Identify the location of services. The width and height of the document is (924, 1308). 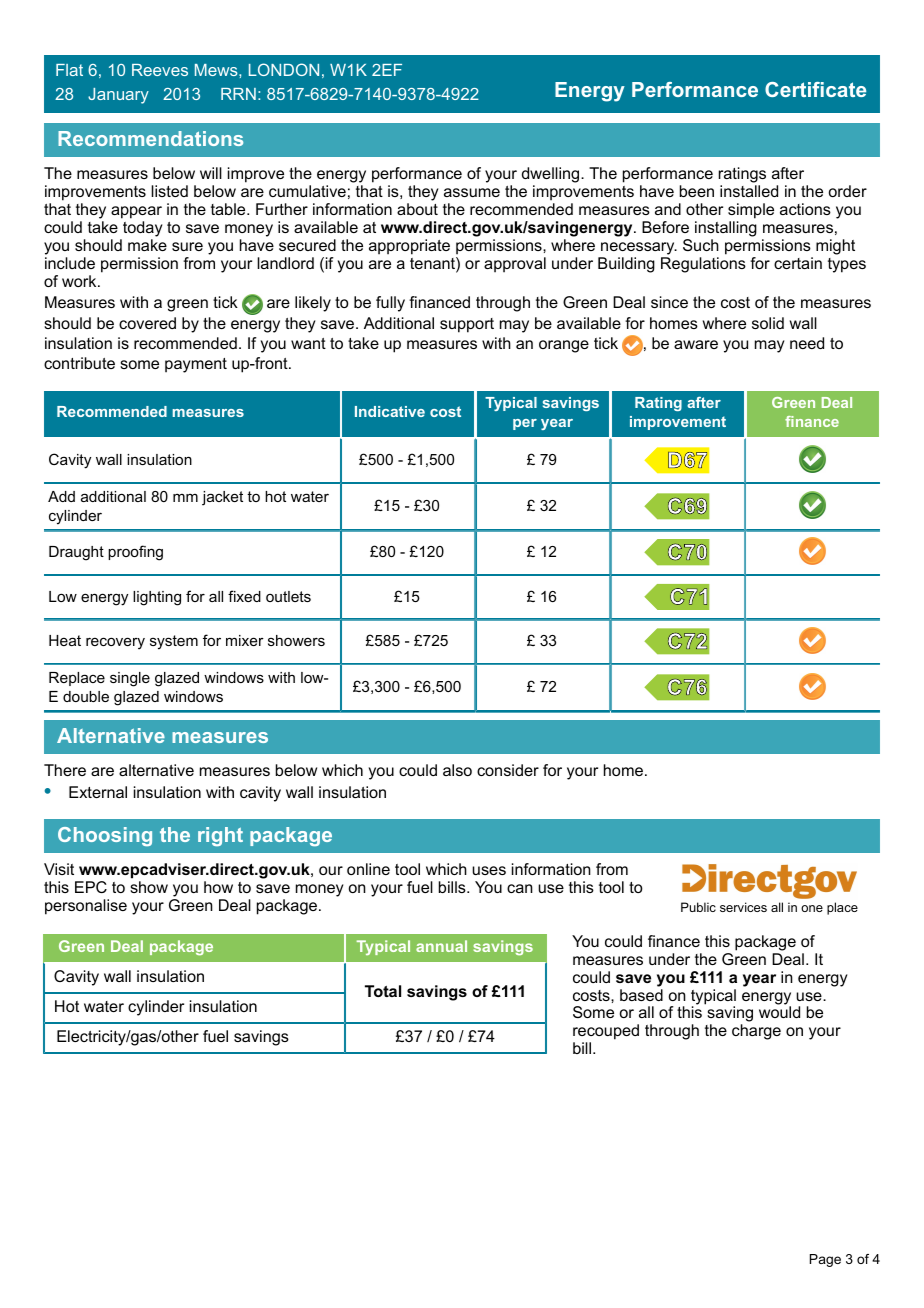
(743, 907).
